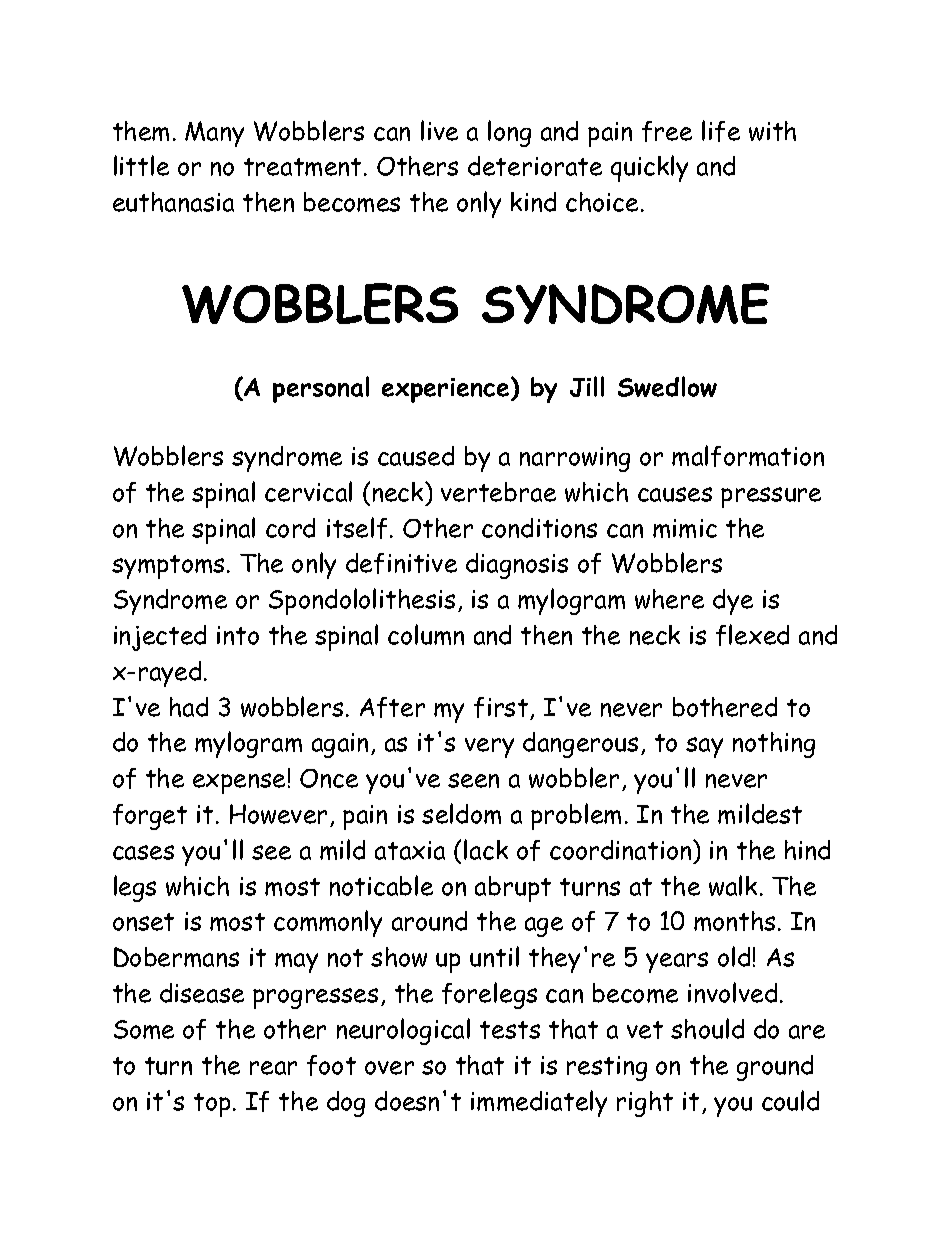 Image resolution: width=952 pixels, height=1233 pixels. What do you see at coordinates (733, 602) in the screenshot?
I see `dye` at bounding box center [733, 602].
